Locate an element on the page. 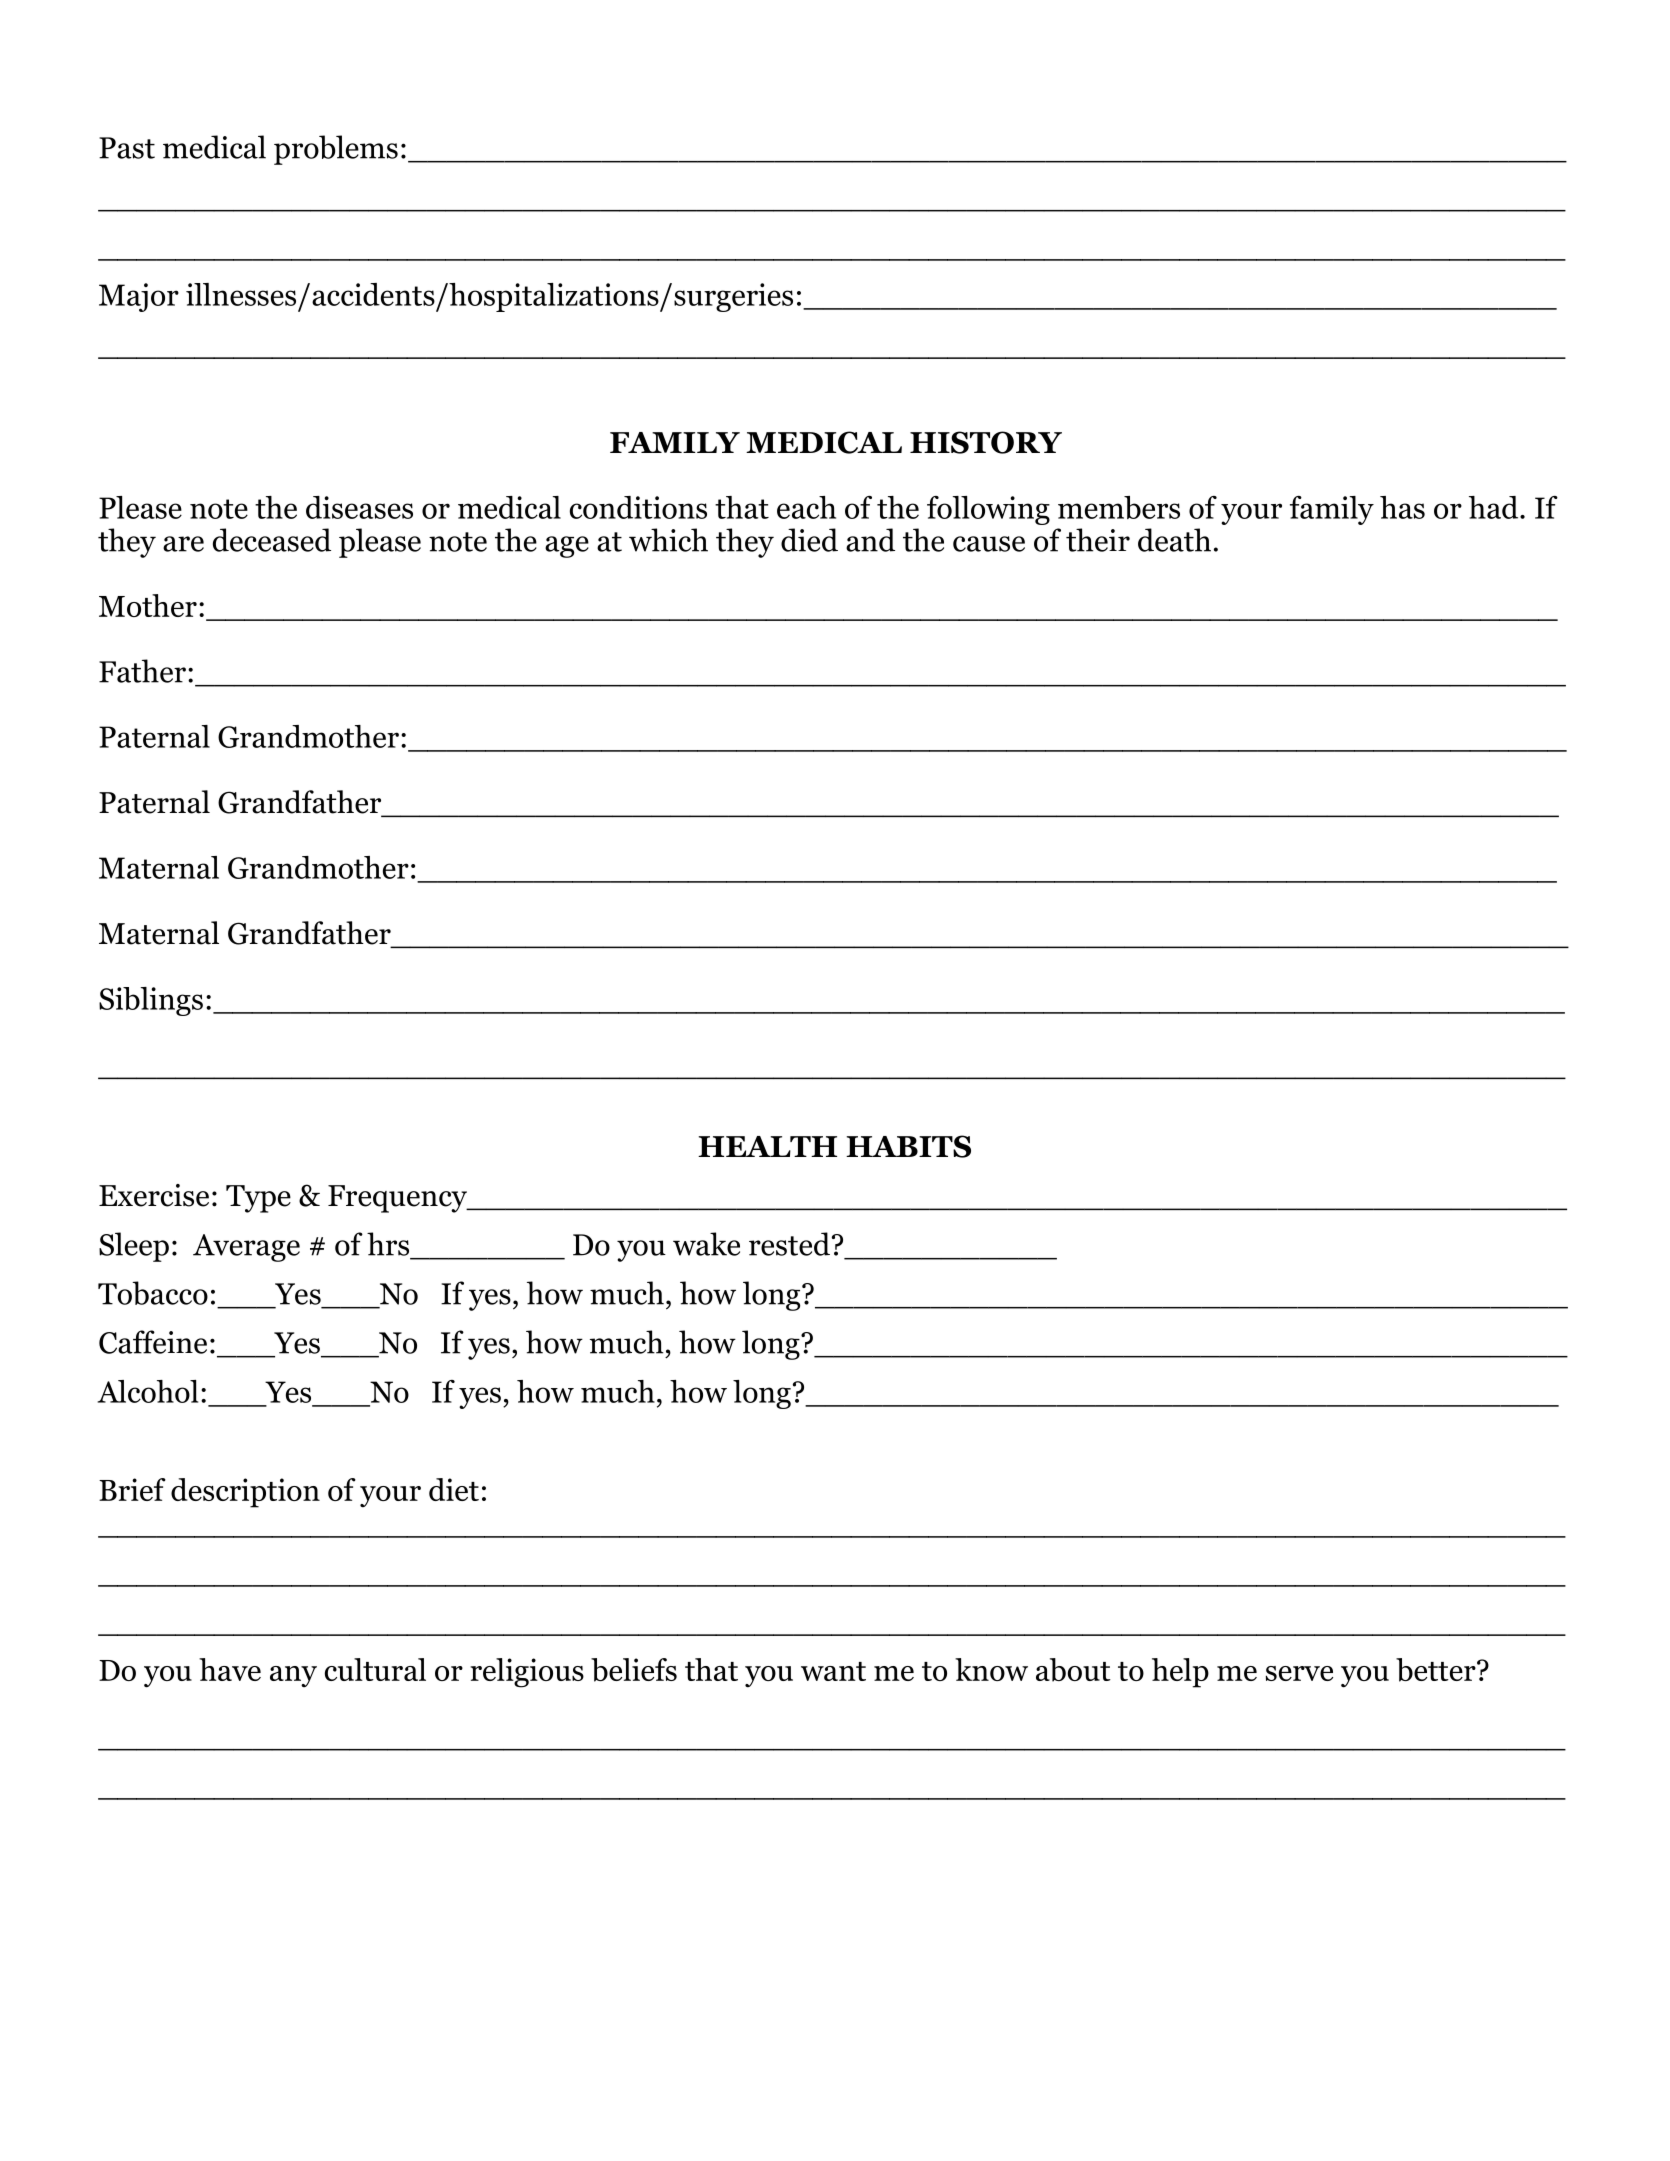 The height and width of the document is (2161, 1670). serve is located at coordinates (1299, 1673).
